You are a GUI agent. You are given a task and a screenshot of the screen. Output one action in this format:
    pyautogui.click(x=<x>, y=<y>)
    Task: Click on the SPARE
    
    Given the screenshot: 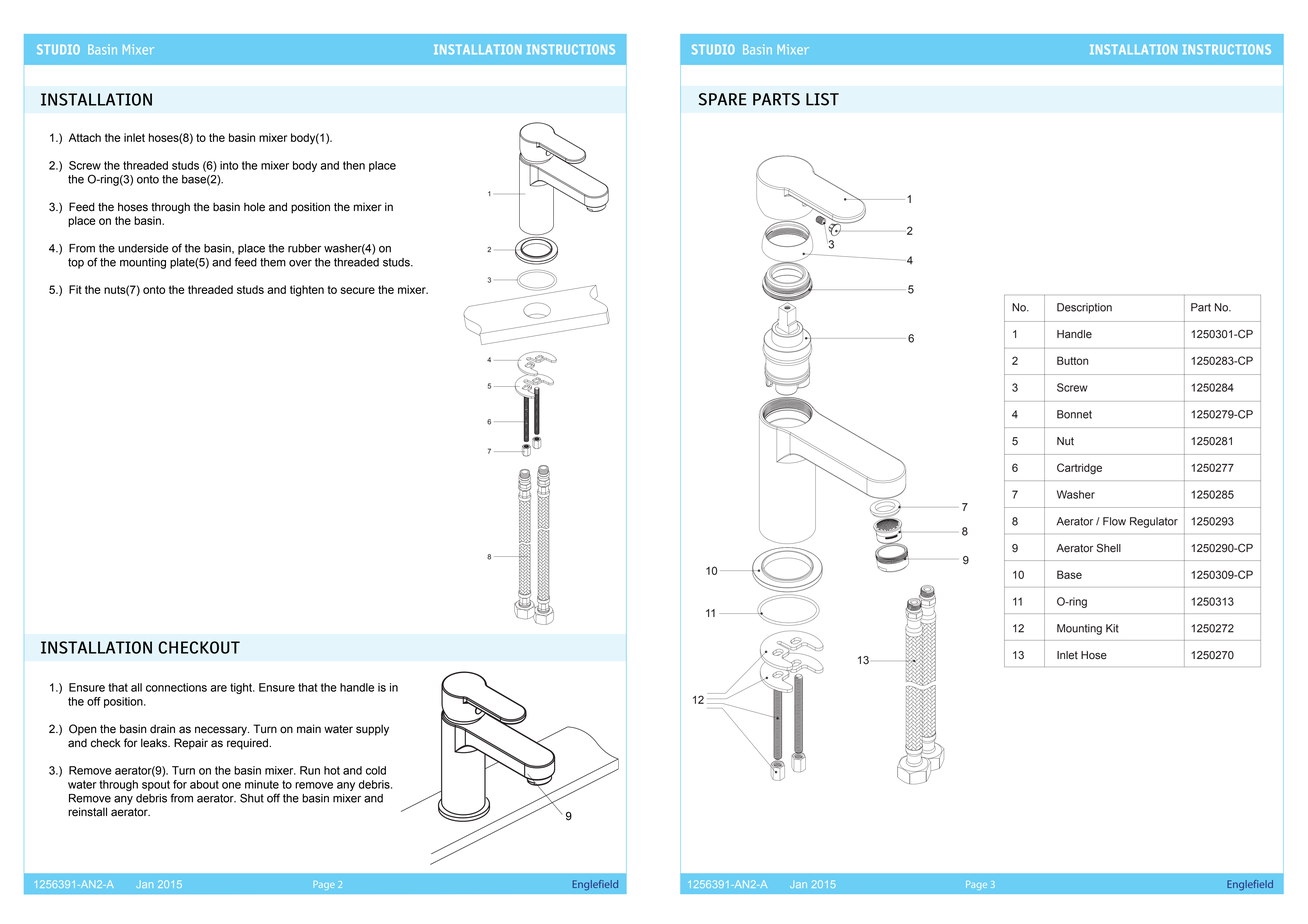 What is the action you would take?
    pyautogui.click(x=723, y=99)
